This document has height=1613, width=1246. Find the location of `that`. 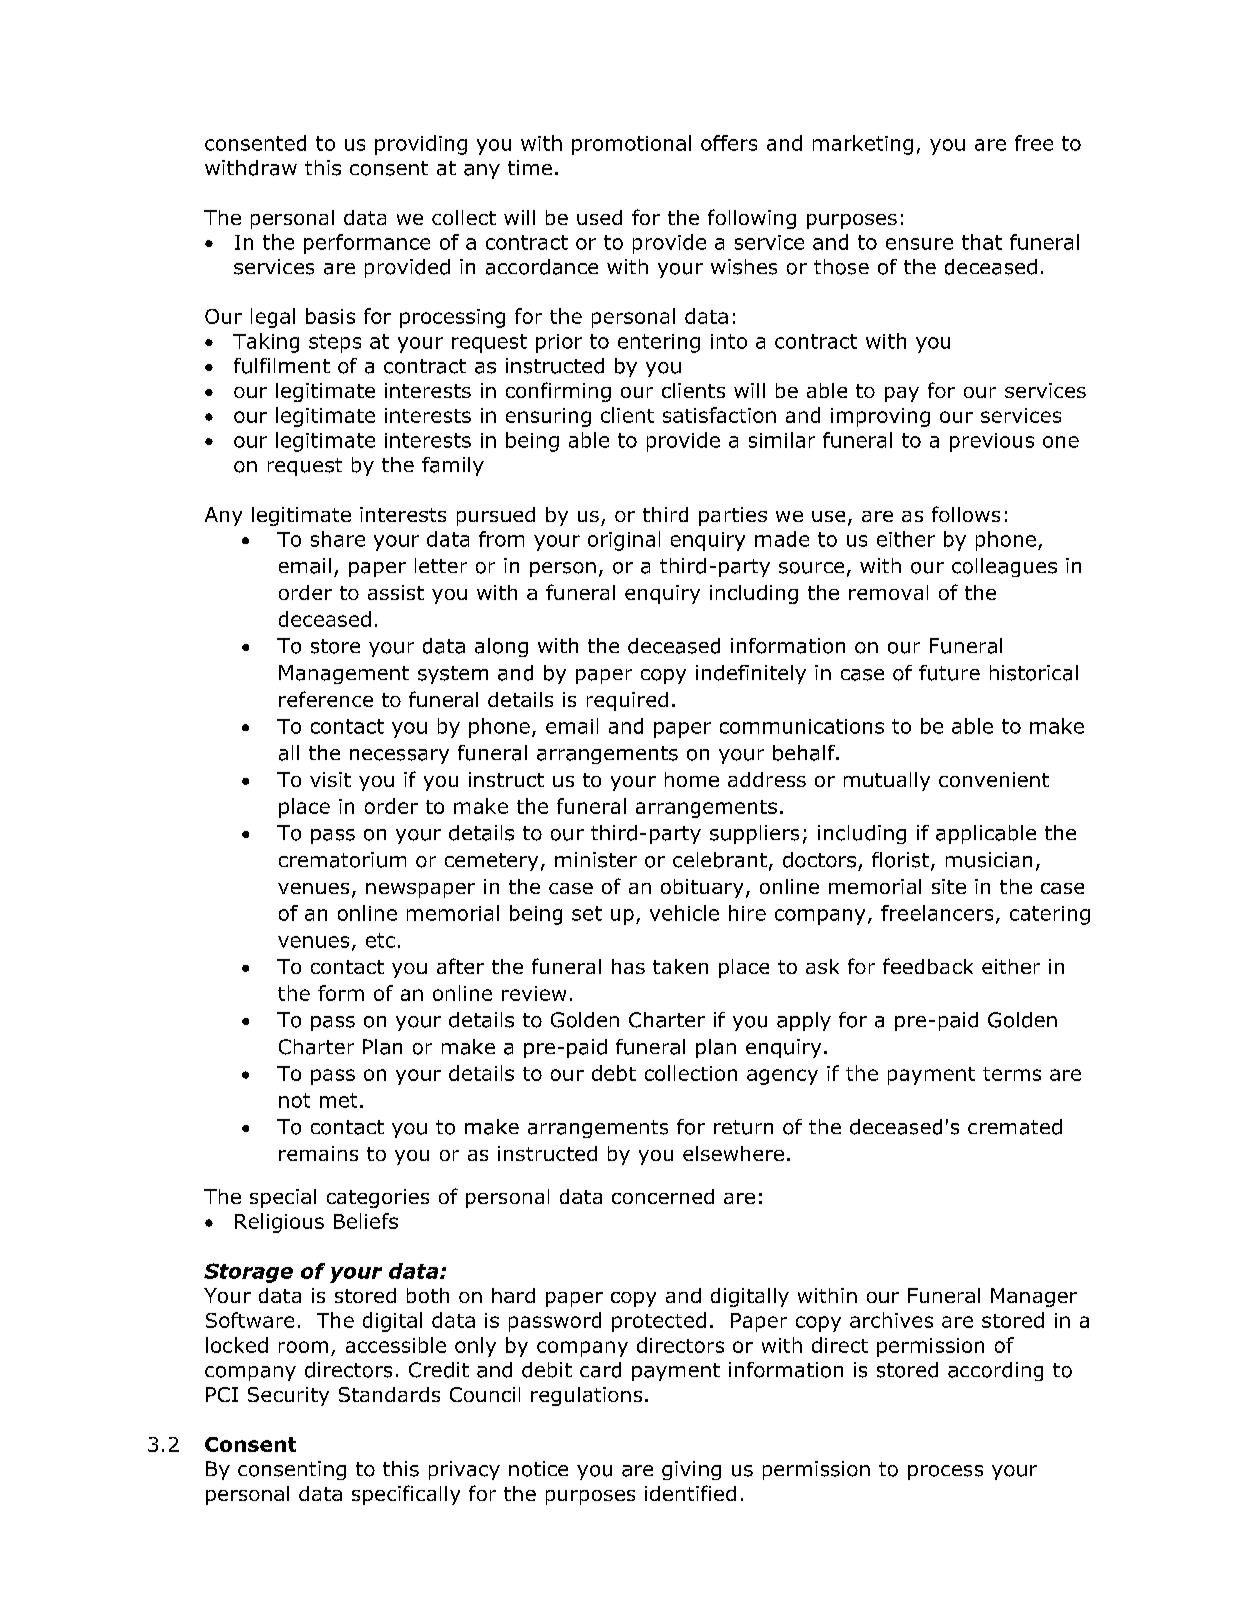

that is located at coordinates (982, 242).
